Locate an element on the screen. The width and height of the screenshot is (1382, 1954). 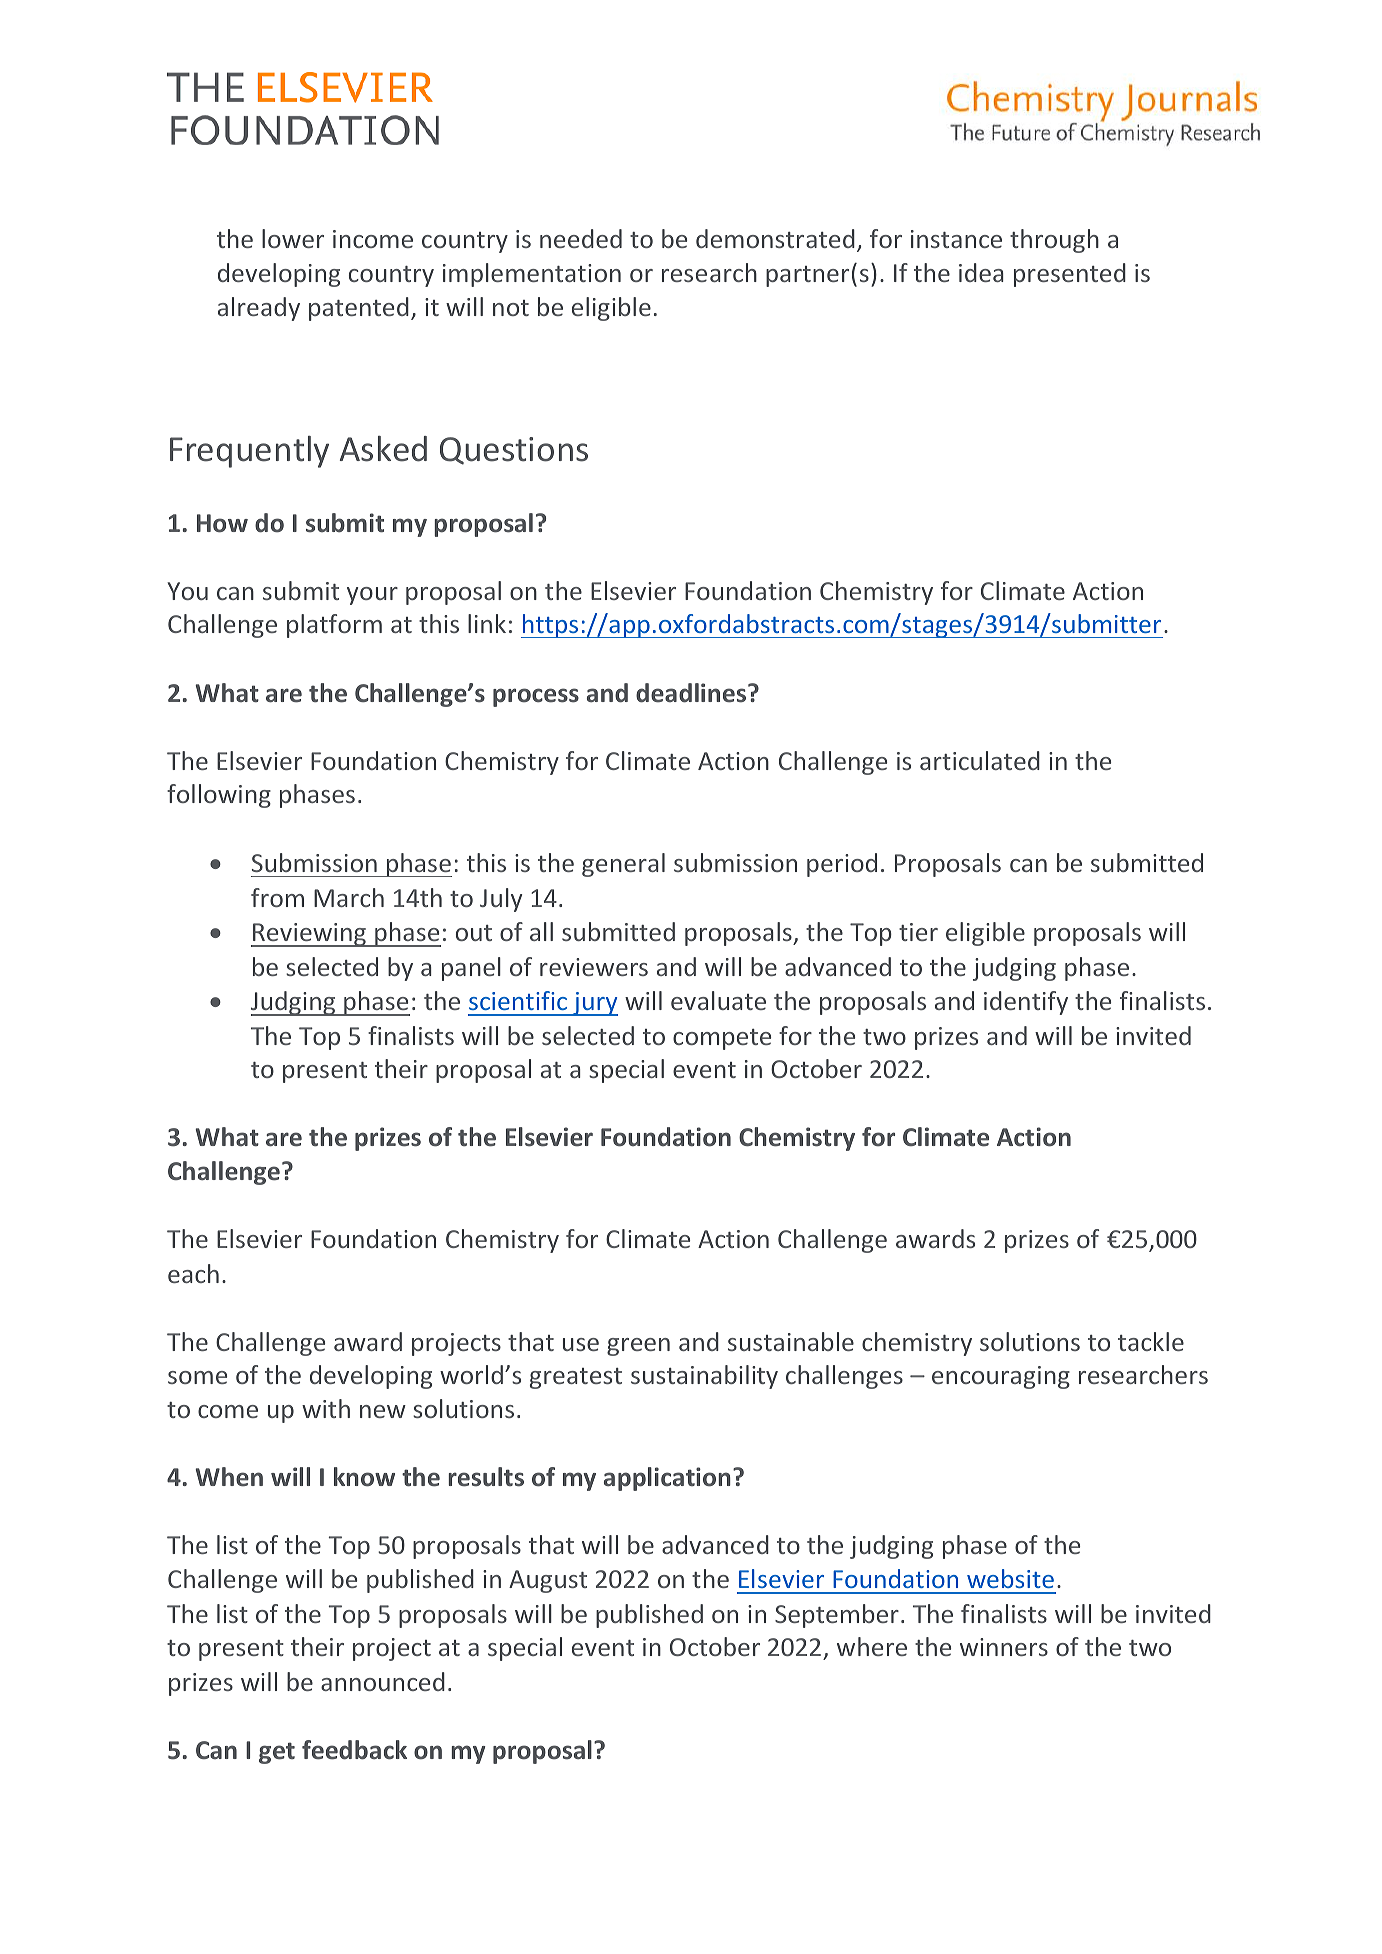
general is located at coordinates (623, 865).
